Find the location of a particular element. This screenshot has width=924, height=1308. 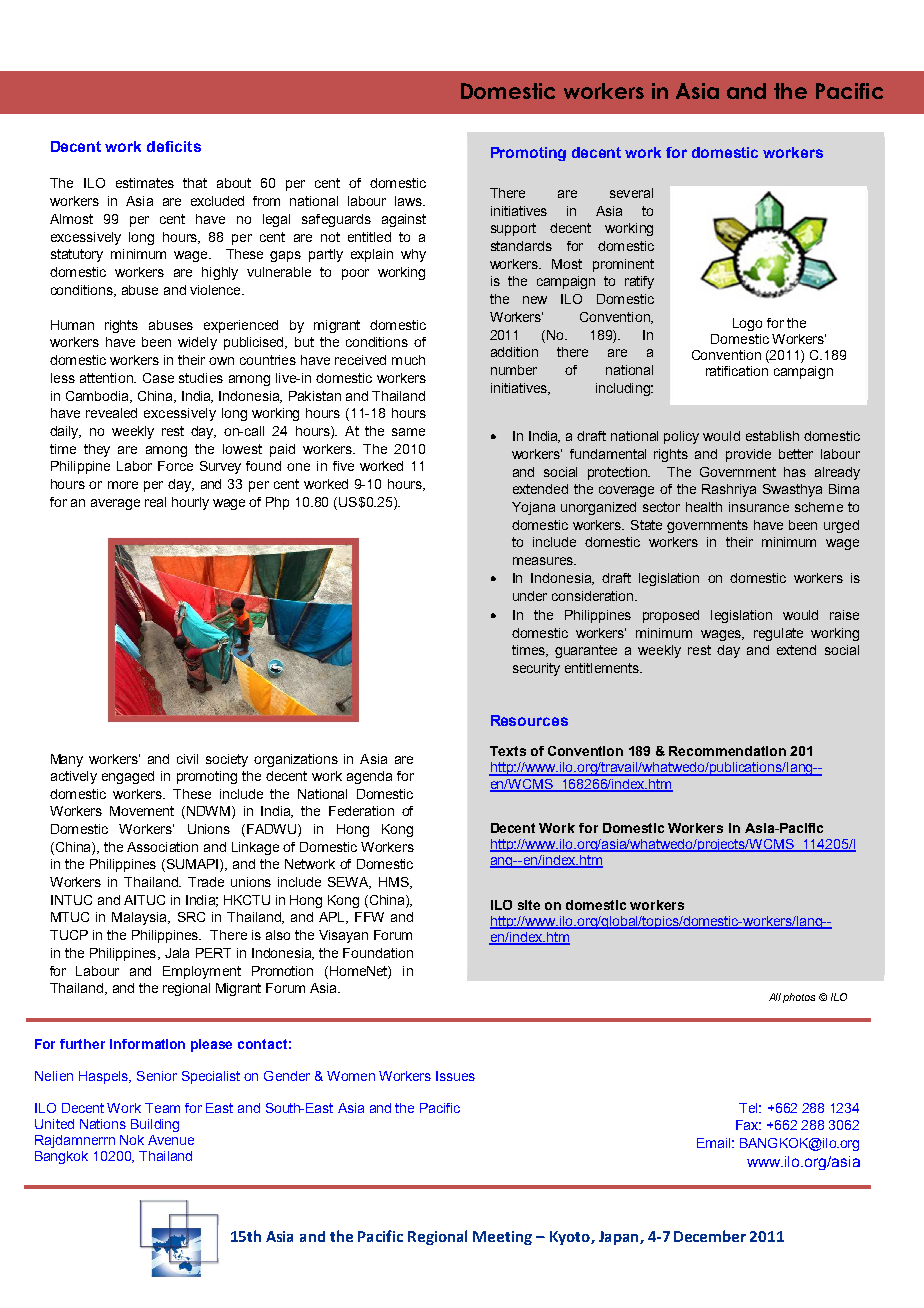

site is located at coordinates (529, 905).
